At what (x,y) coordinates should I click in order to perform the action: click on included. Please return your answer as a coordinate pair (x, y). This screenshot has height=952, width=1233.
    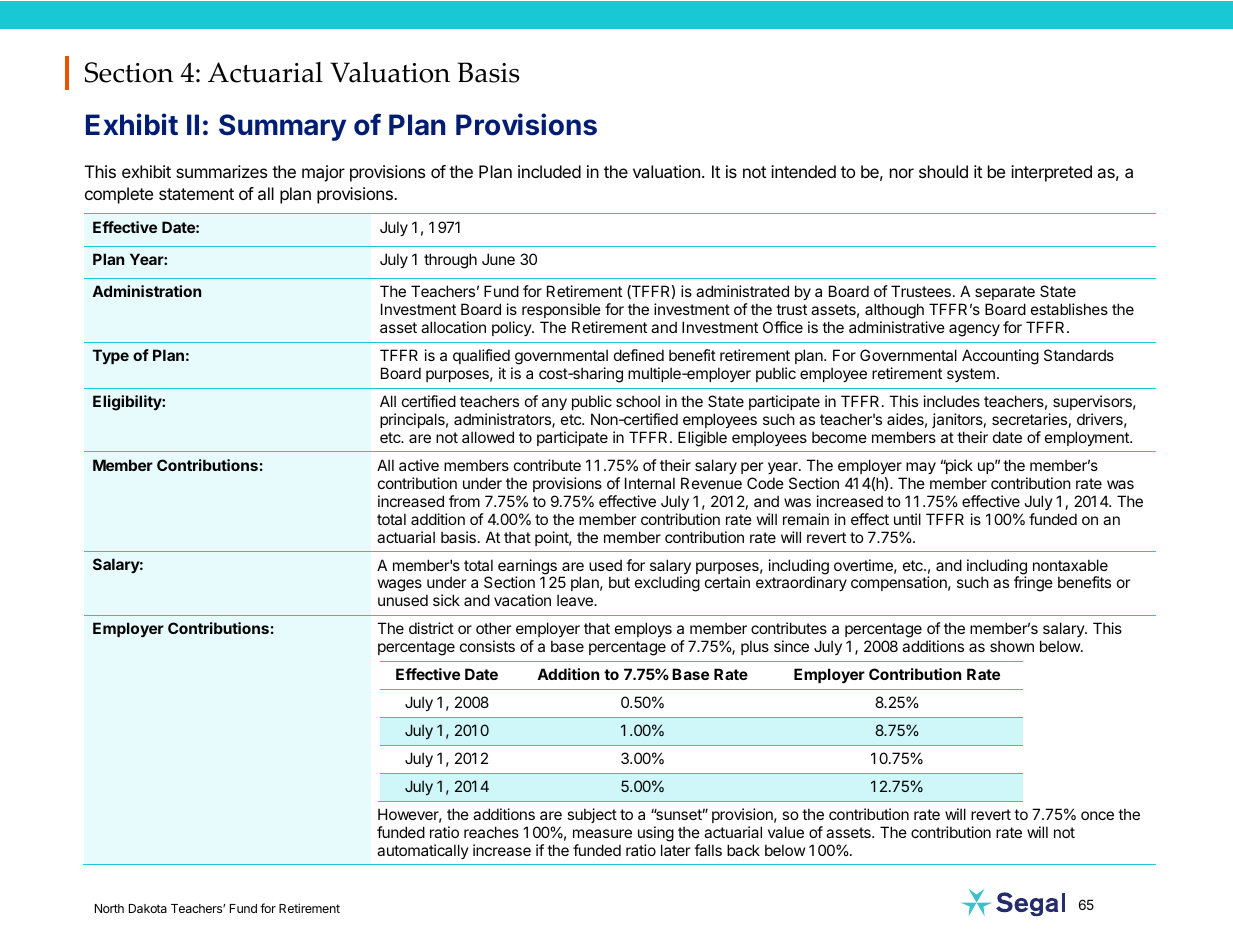
    Looking at the image, I should click on (549, 171).
